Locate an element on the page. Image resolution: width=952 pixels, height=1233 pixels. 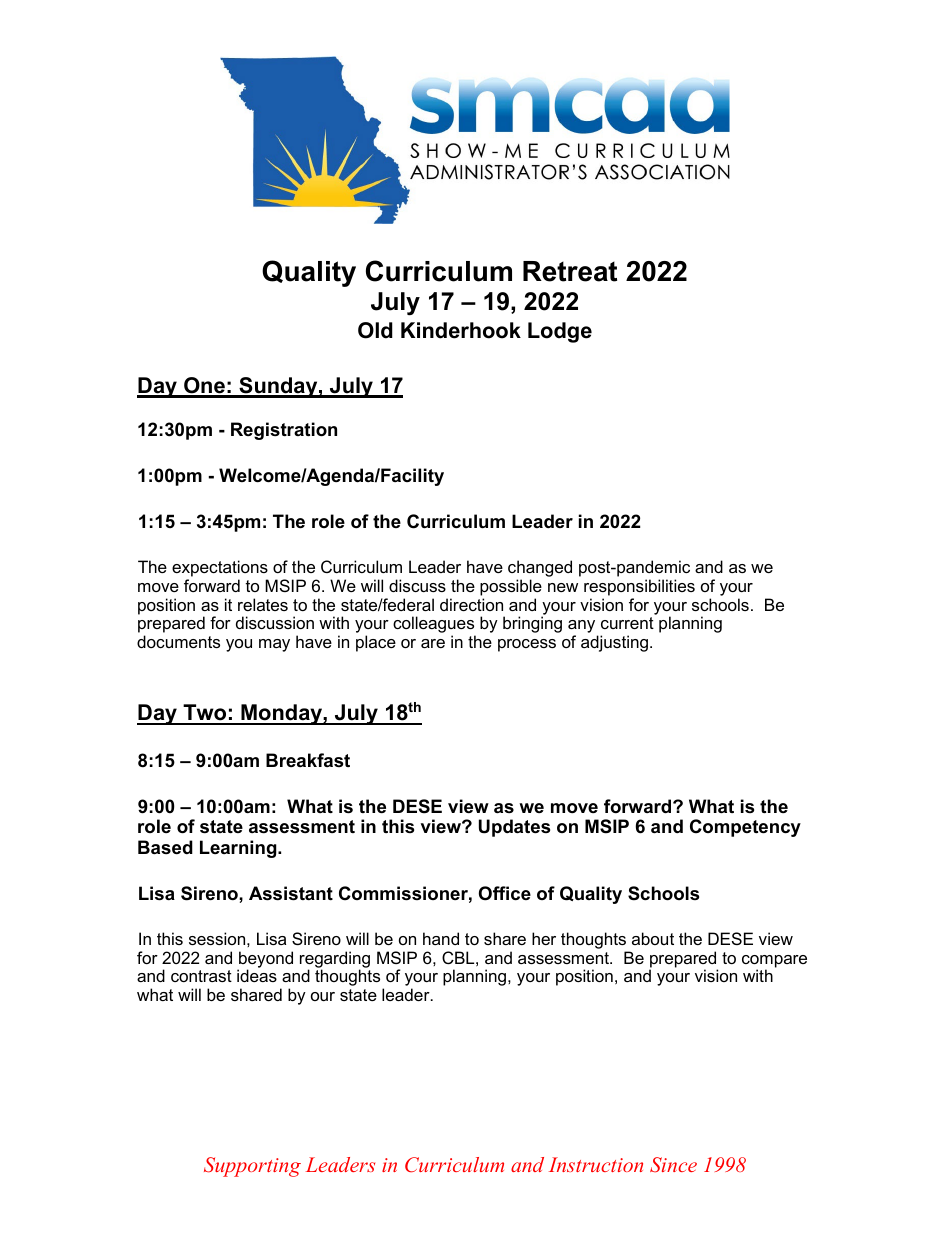
process is located at coordinates (527, 645).
